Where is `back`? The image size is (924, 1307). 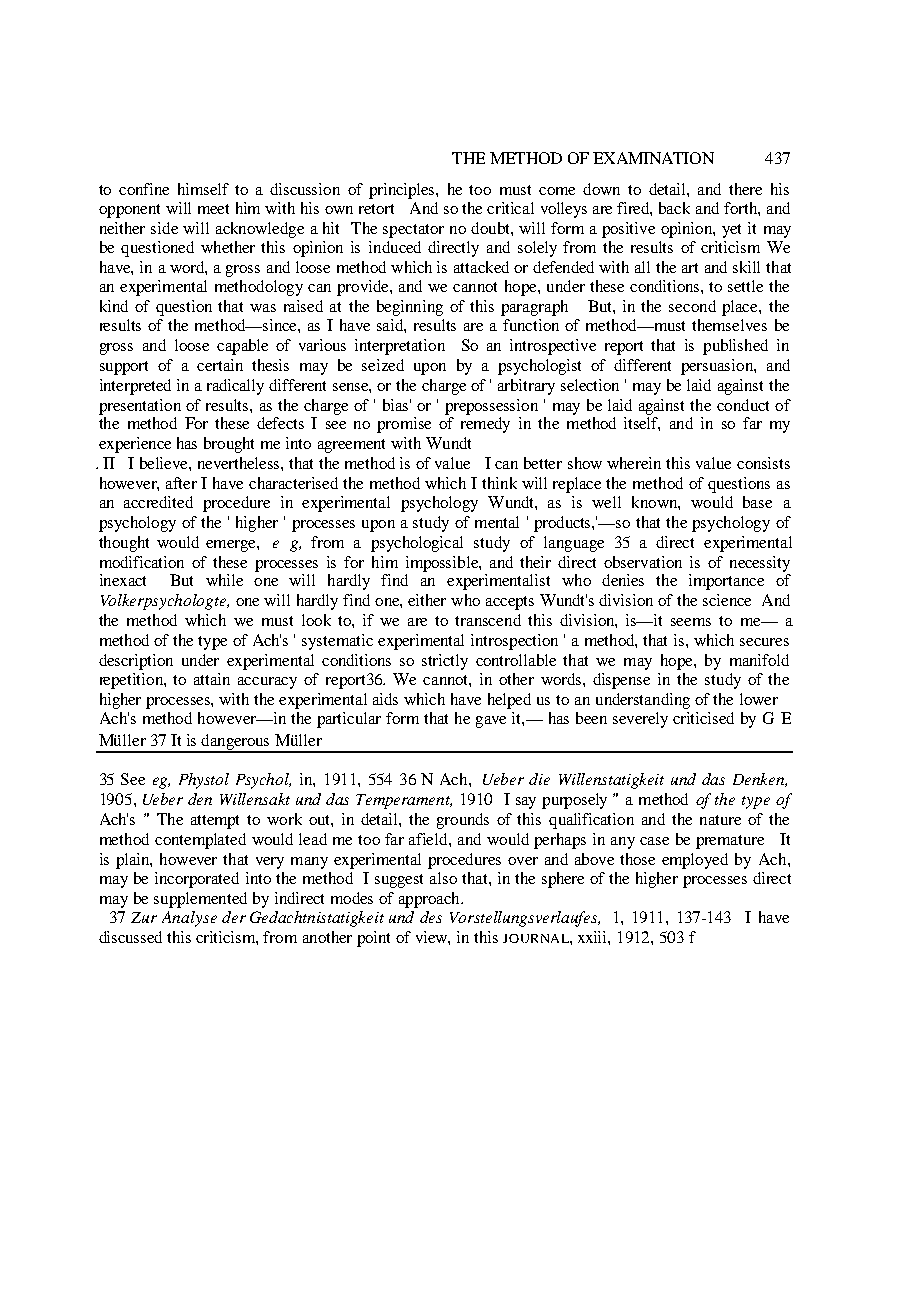
back is located at coordinates (674, 208).
